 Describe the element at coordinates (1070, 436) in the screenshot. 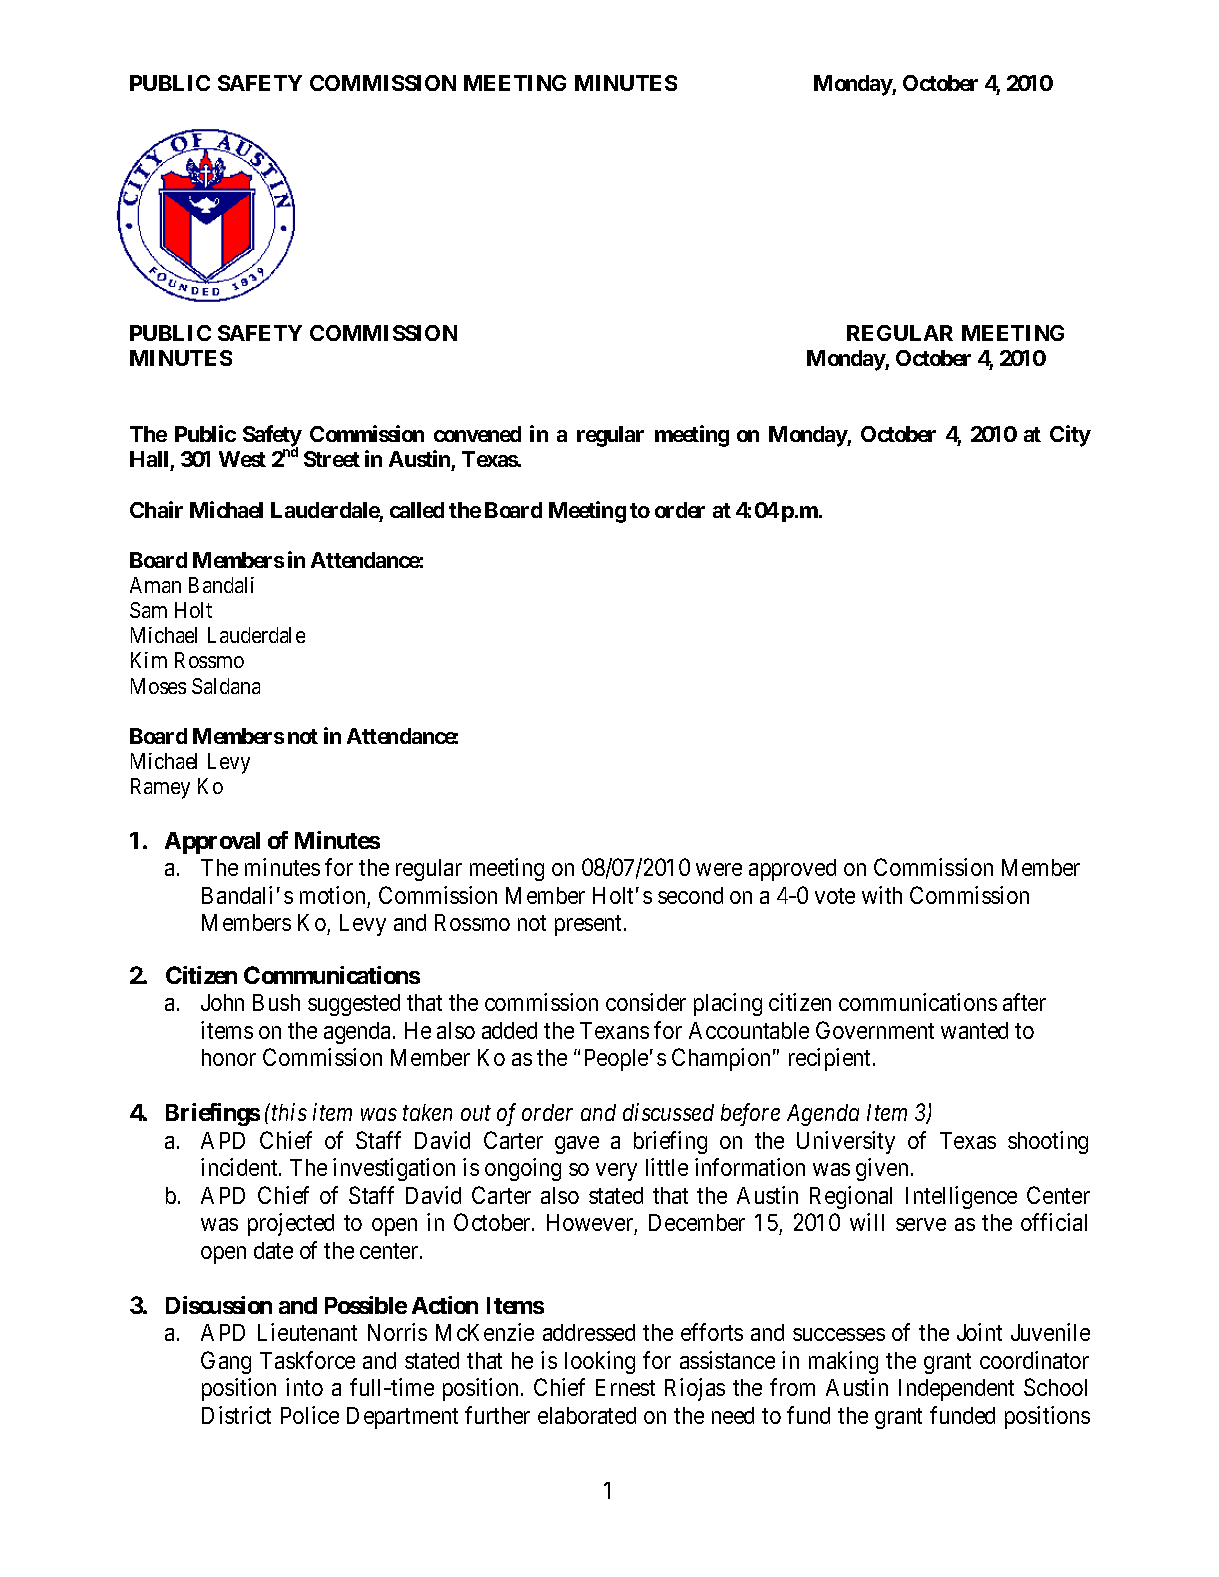

I see `City` at that location.
